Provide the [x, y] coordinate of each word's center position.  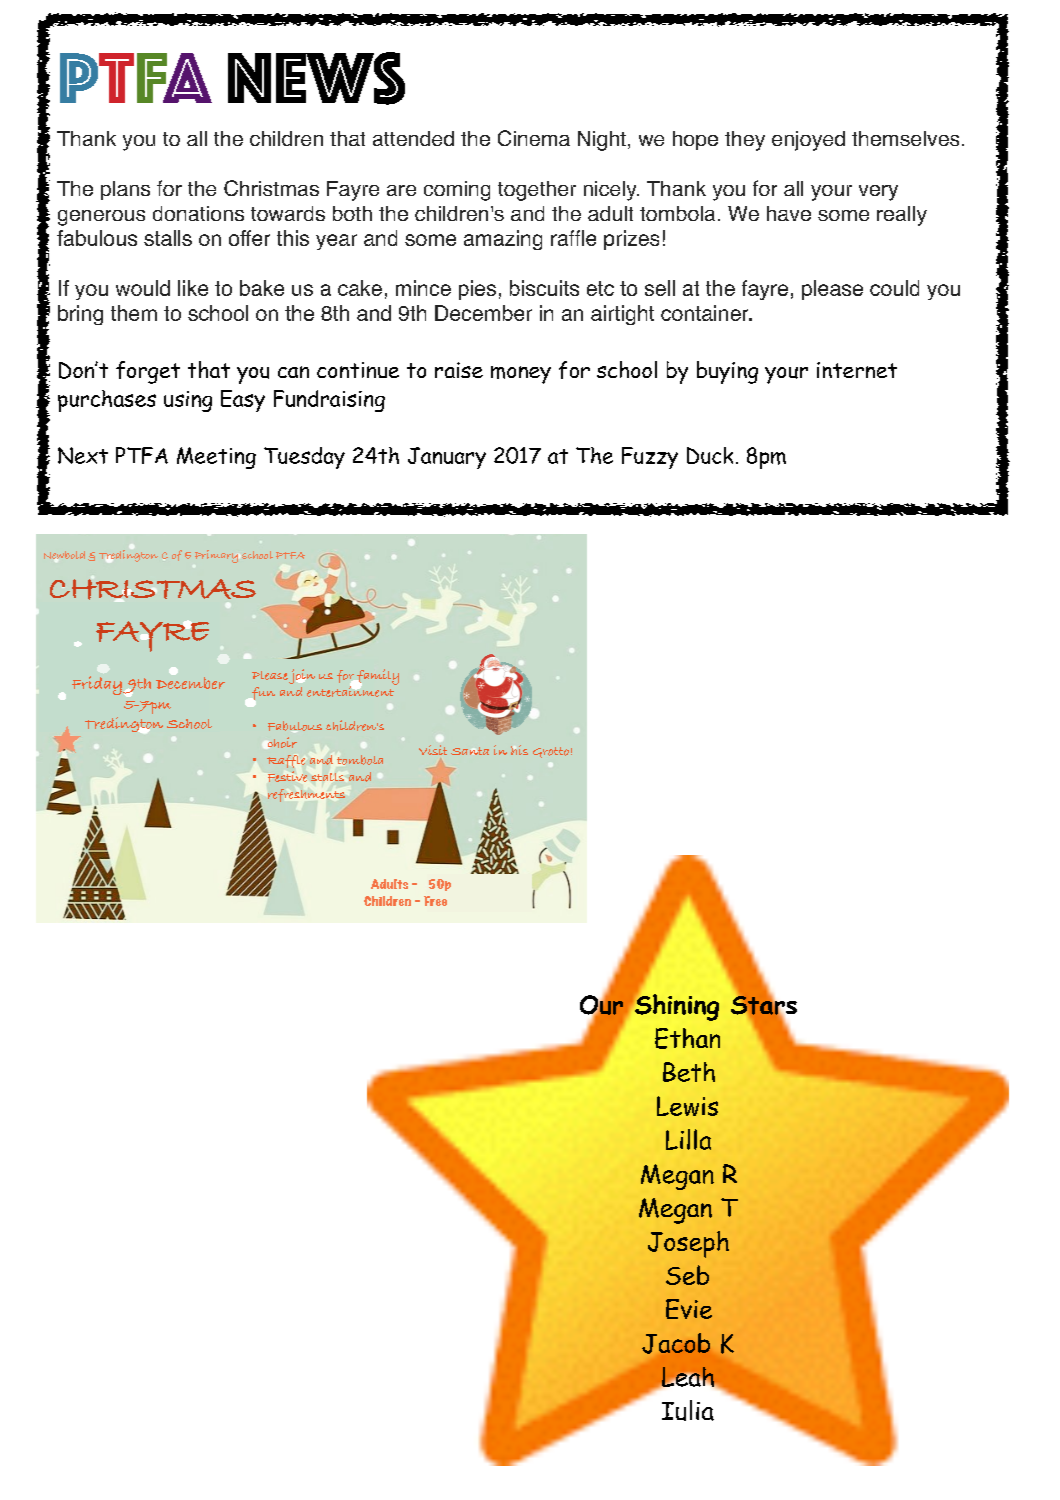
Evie [689, 1309]
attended [413, 138]
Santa [470, 751]
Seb [687, 1275]
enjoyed [808, 141]
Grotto [551, 752]
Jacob [676, 1343]
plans [125, 190]
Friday [98, 685]
